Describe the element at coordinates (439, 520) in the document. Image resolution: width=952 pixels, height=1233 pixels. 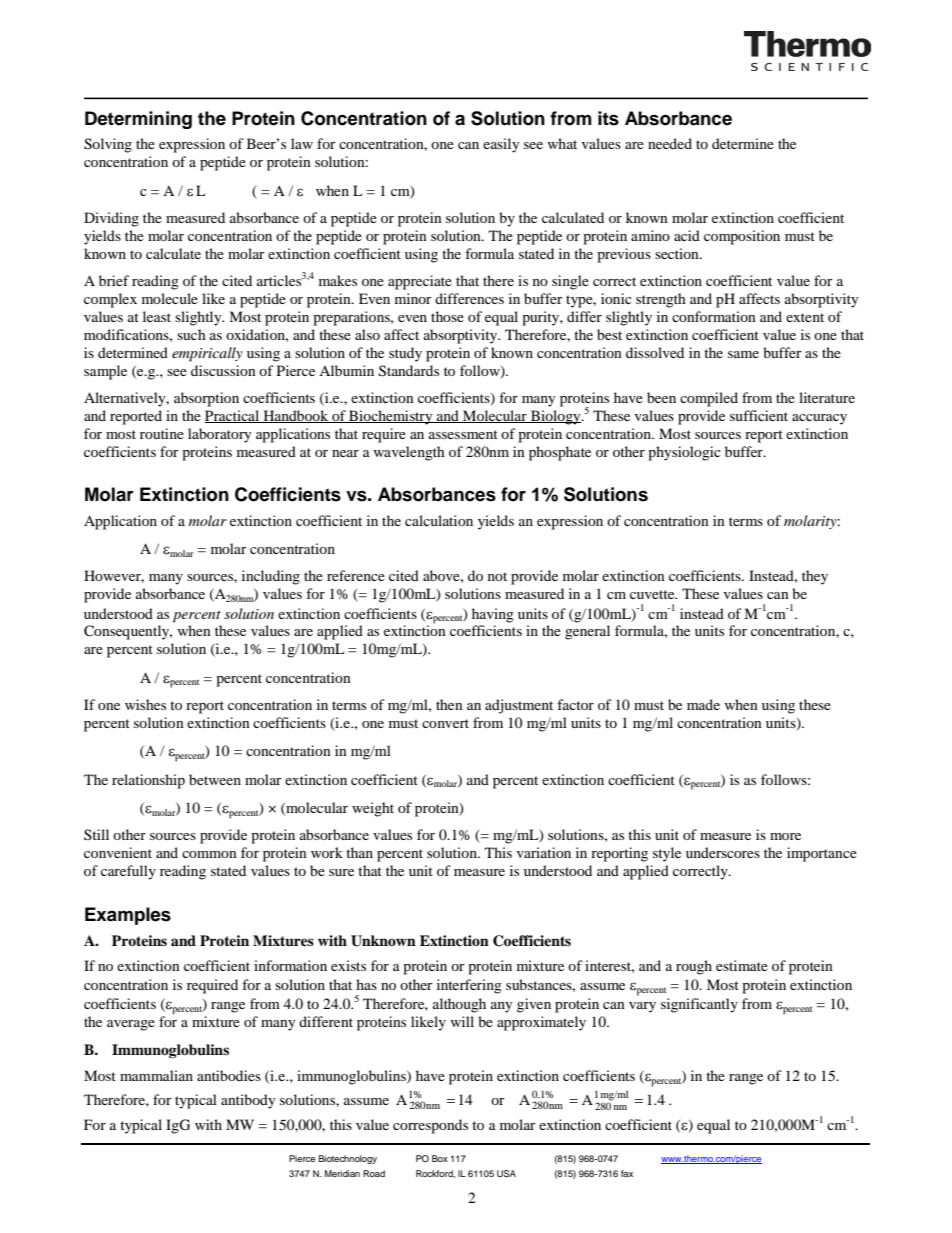
I see `calculation` at that location.
